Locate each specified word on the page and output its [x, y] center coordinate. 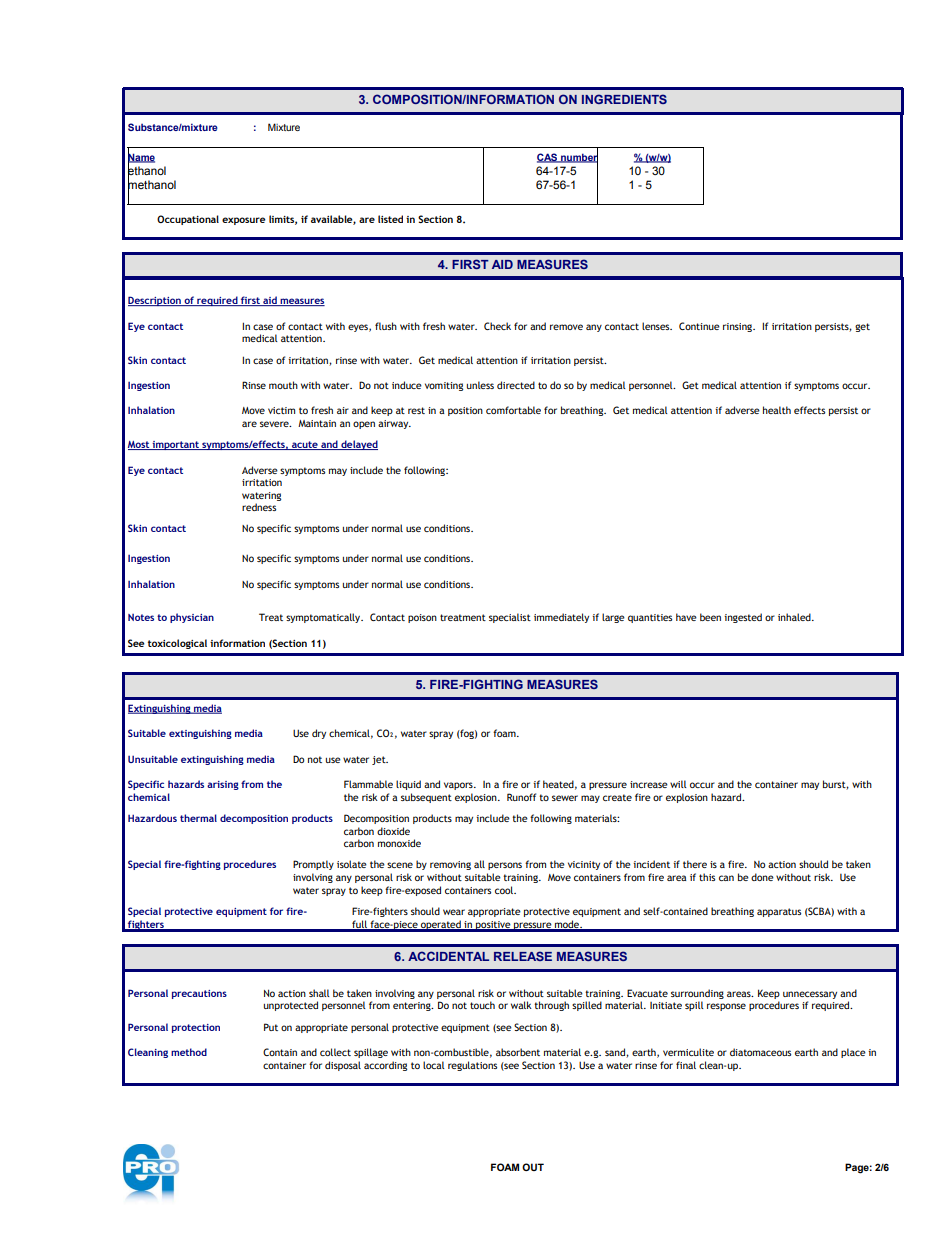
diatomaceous [760, 1052]
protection [196, 1028]
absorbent [518, 1052]
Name [141, 157]
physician [192, 618]
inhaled [795, 617]
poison [422, 618]
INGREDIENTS [624, 99]
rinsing [739, 327]
